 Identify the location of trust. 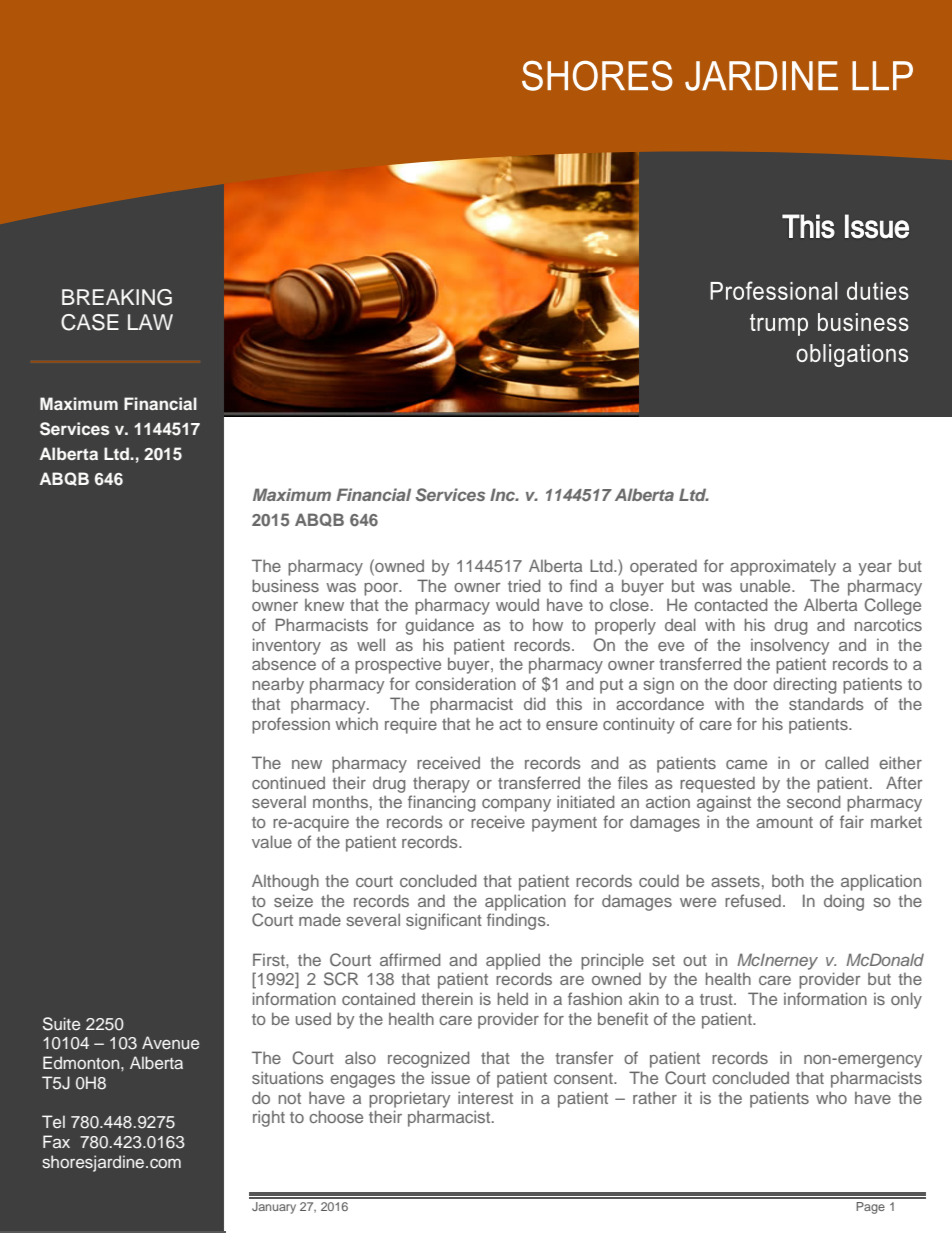
(717, 999).
